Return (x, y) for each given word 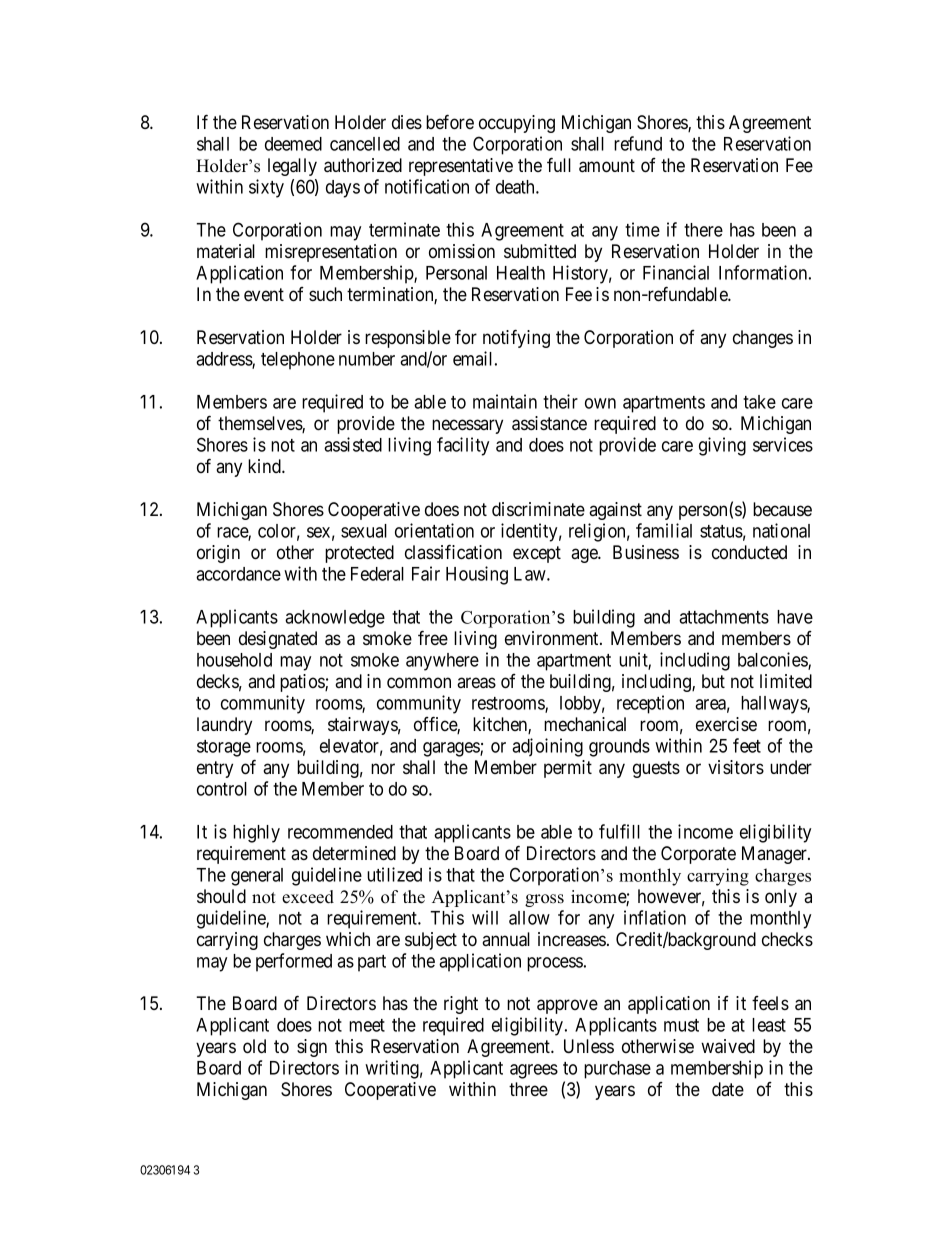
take (759, 402)
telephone (298, 361)
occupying (517, 124)
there (703, 230)
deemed (293, 144)
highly (256, 833)
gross (544, 900)
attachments (724, 617)
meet (367, 1025)
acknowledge (335, 619)
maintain (505, 401)
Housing (477, 575)
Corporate (698, 855)
